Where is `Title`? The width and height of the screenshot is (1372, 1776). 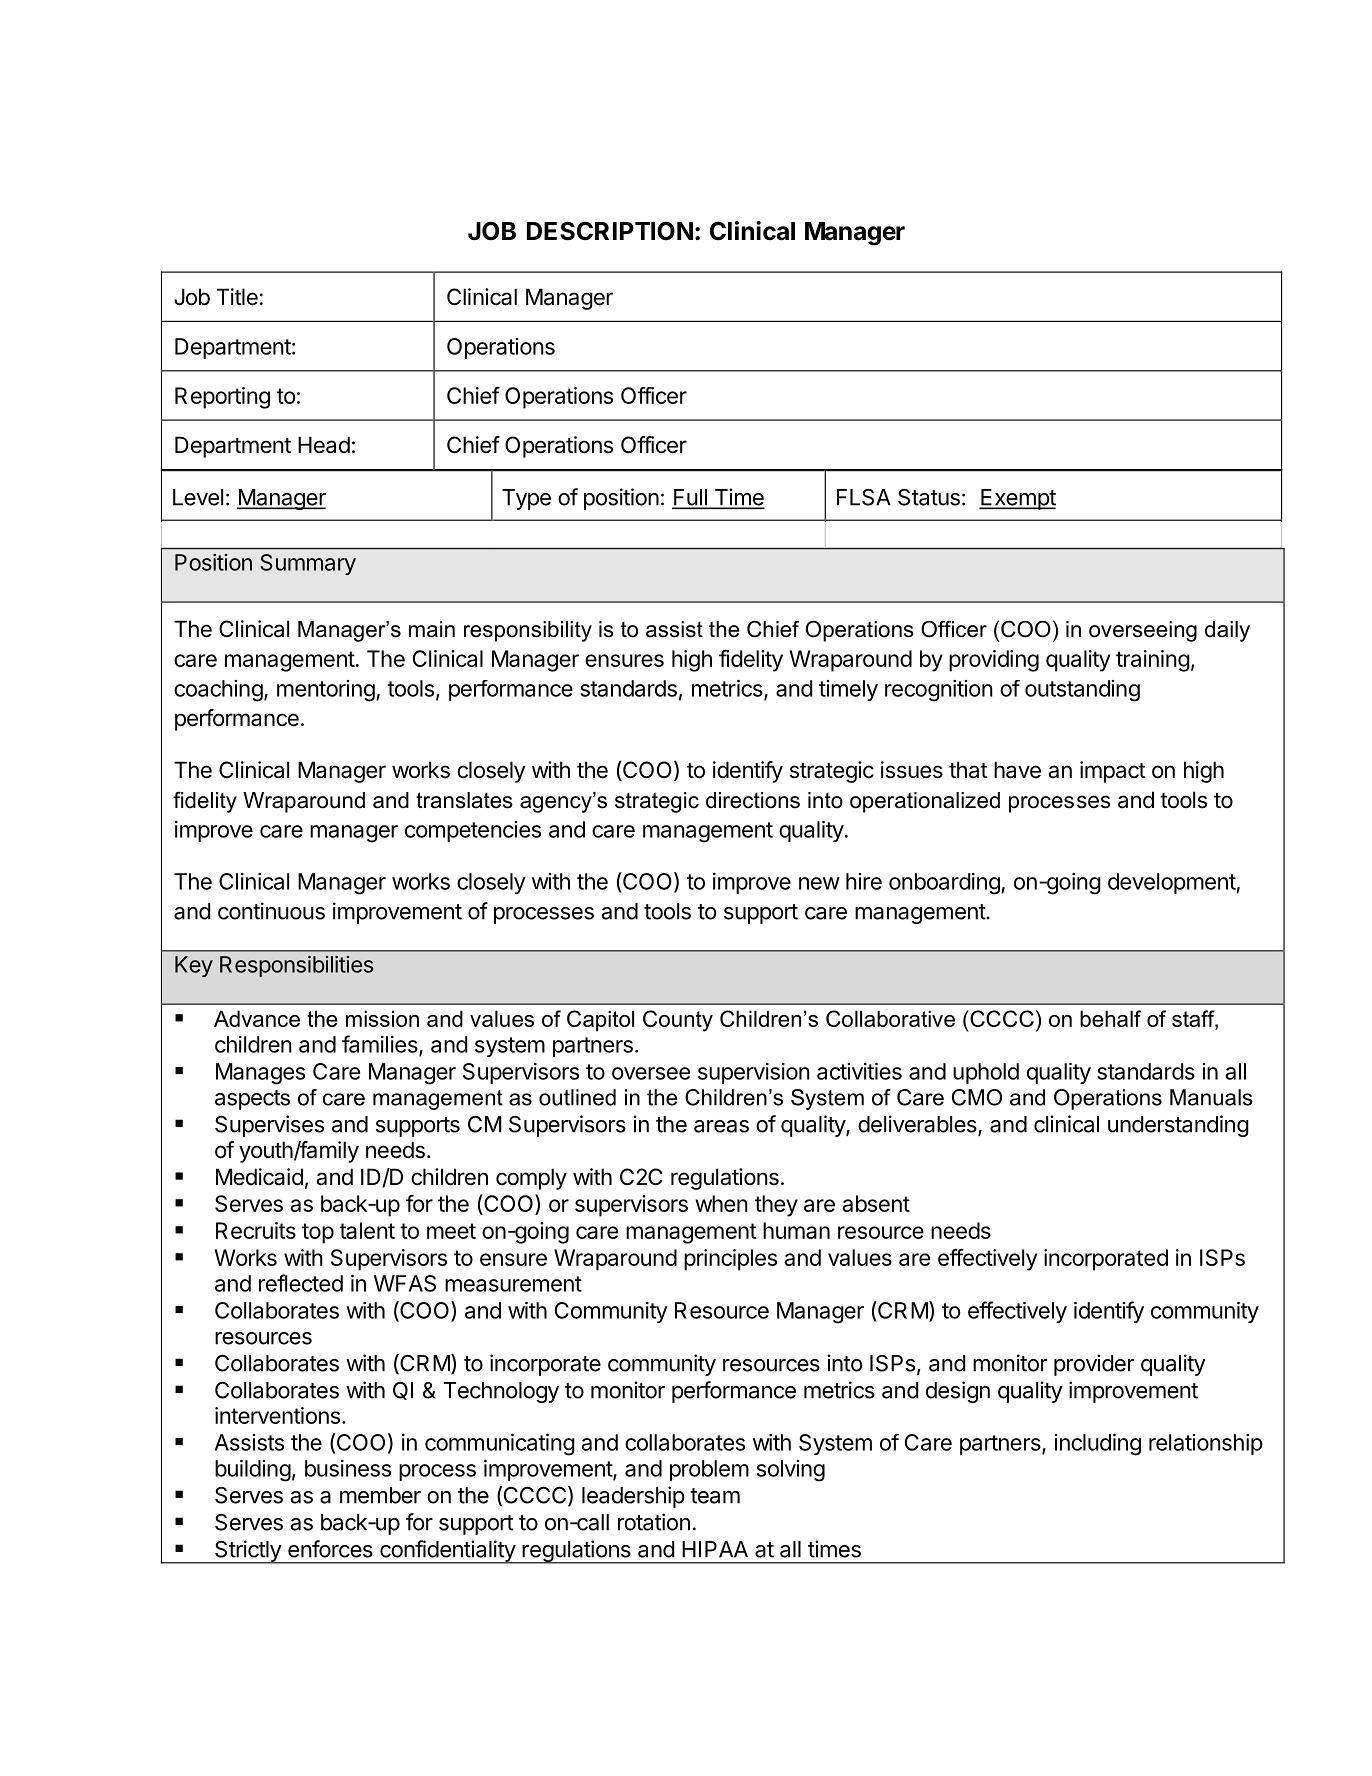 Title is located at coordinates (237, 297).
